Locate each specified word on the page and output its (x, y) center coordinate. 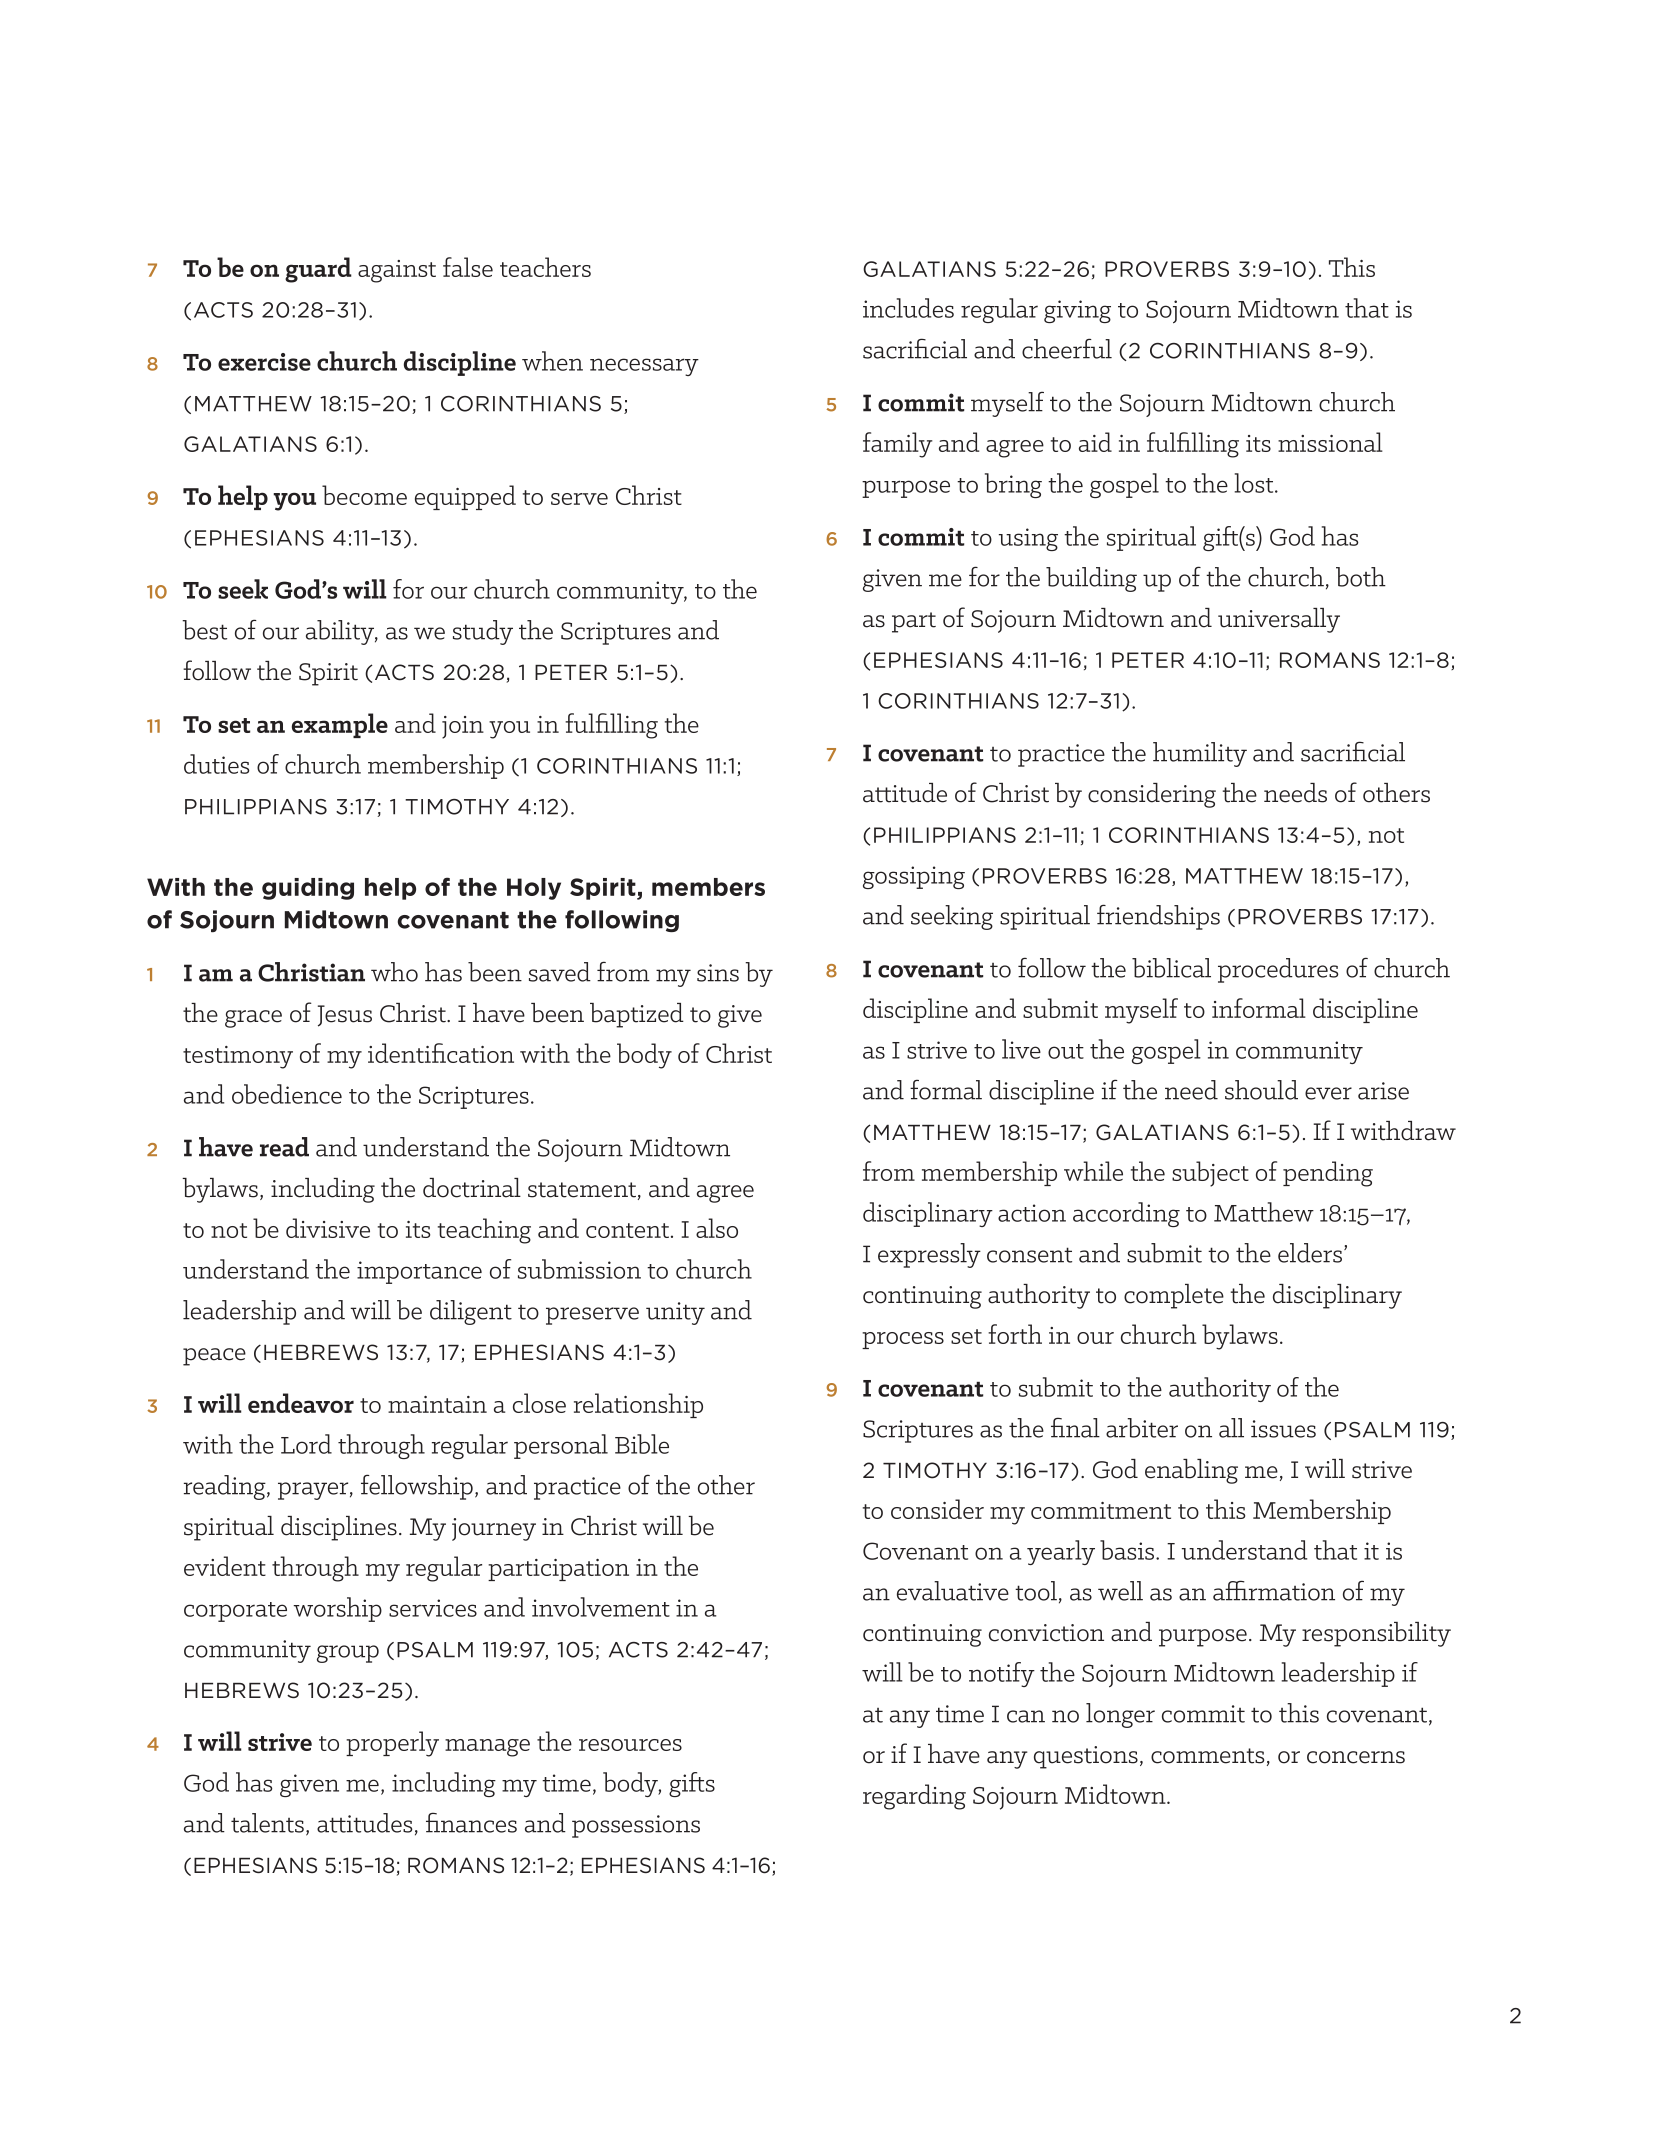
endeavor (301, 1403)
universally (1279, 620)
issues (1283, 1429)
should (1261, 1090)
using (1028, 539)
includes (908, 308)
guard (318, 270)
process (903, 1340)
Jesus (345, 1016)
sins (718, 973)
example (340, 725)
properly (392, 1744)
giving (1077, 311)
